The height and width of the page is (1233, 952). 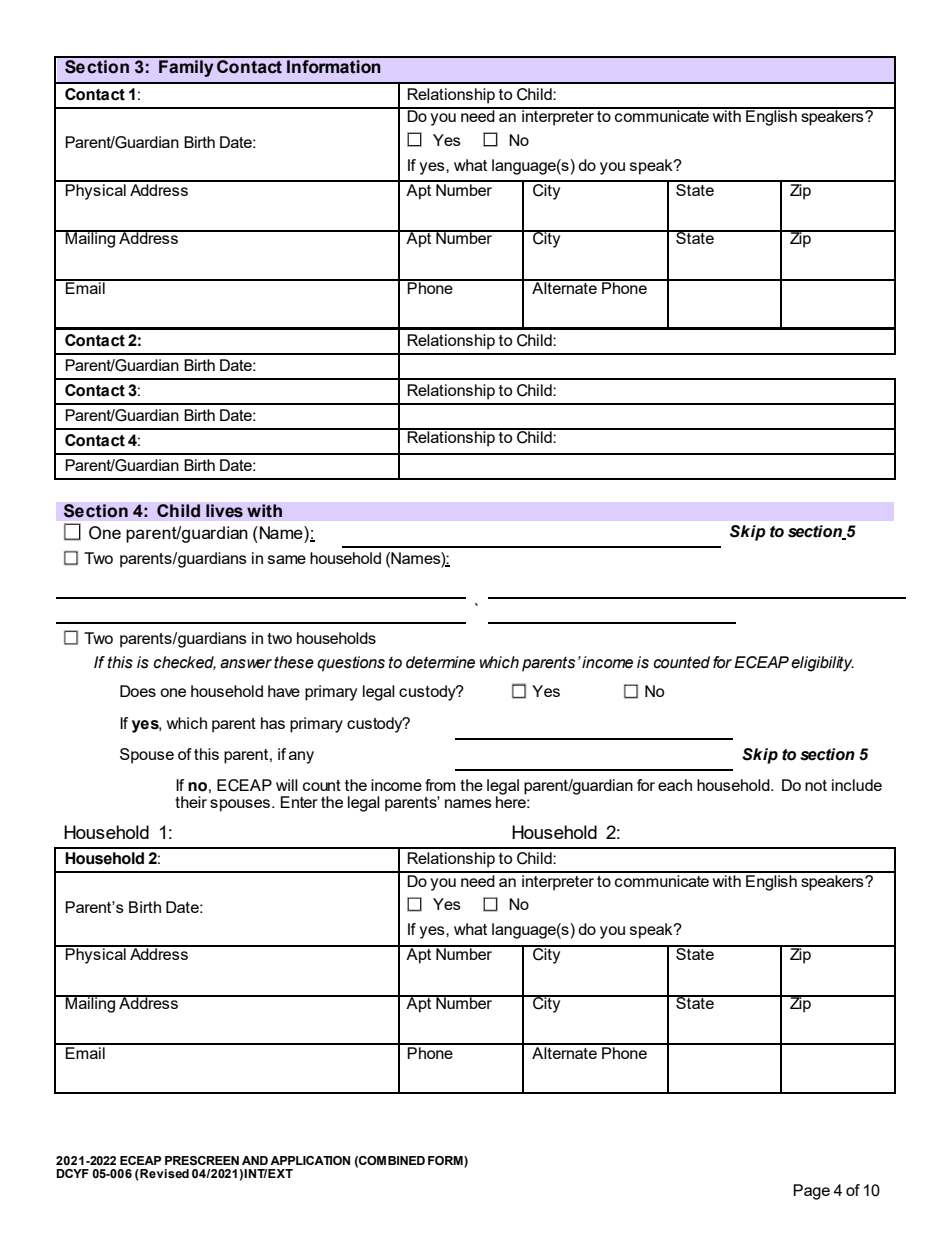 I want to click on lives, so click(x=224, y=511).
